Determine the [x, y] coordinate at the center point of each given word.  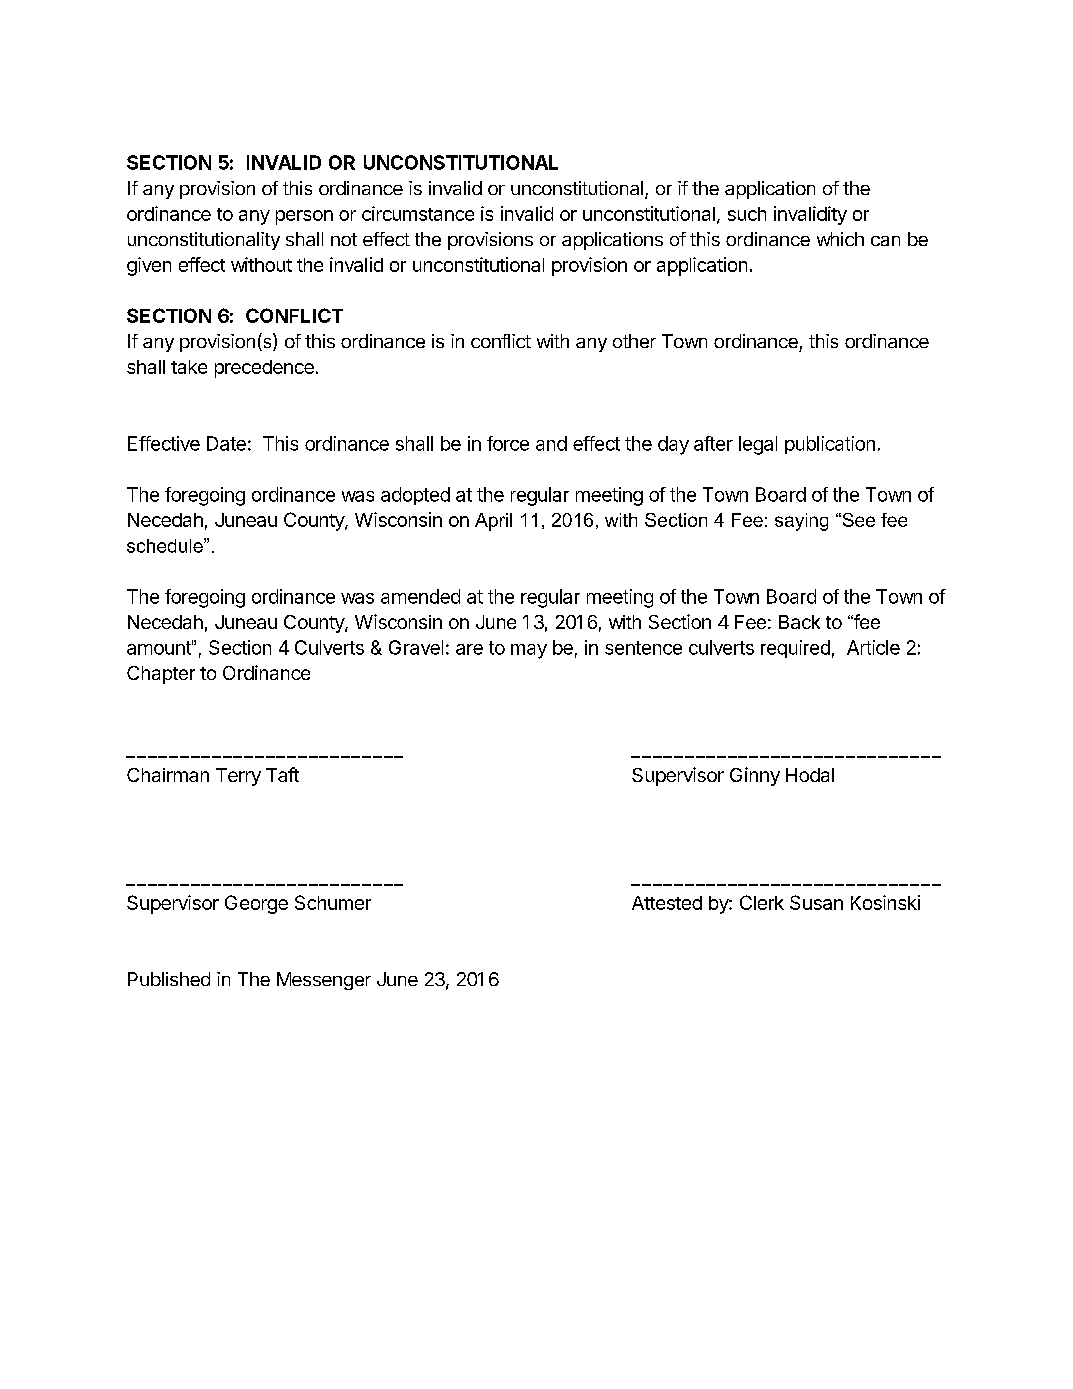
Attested [667, 903]
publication [830, 445]
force [508, 443]
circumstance [418, 213]
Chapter [161, 675]
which [840, 239]
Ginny [755, 776]
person [304, 217]
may [529, 651]
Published [169, 979]
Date [226, 443]
